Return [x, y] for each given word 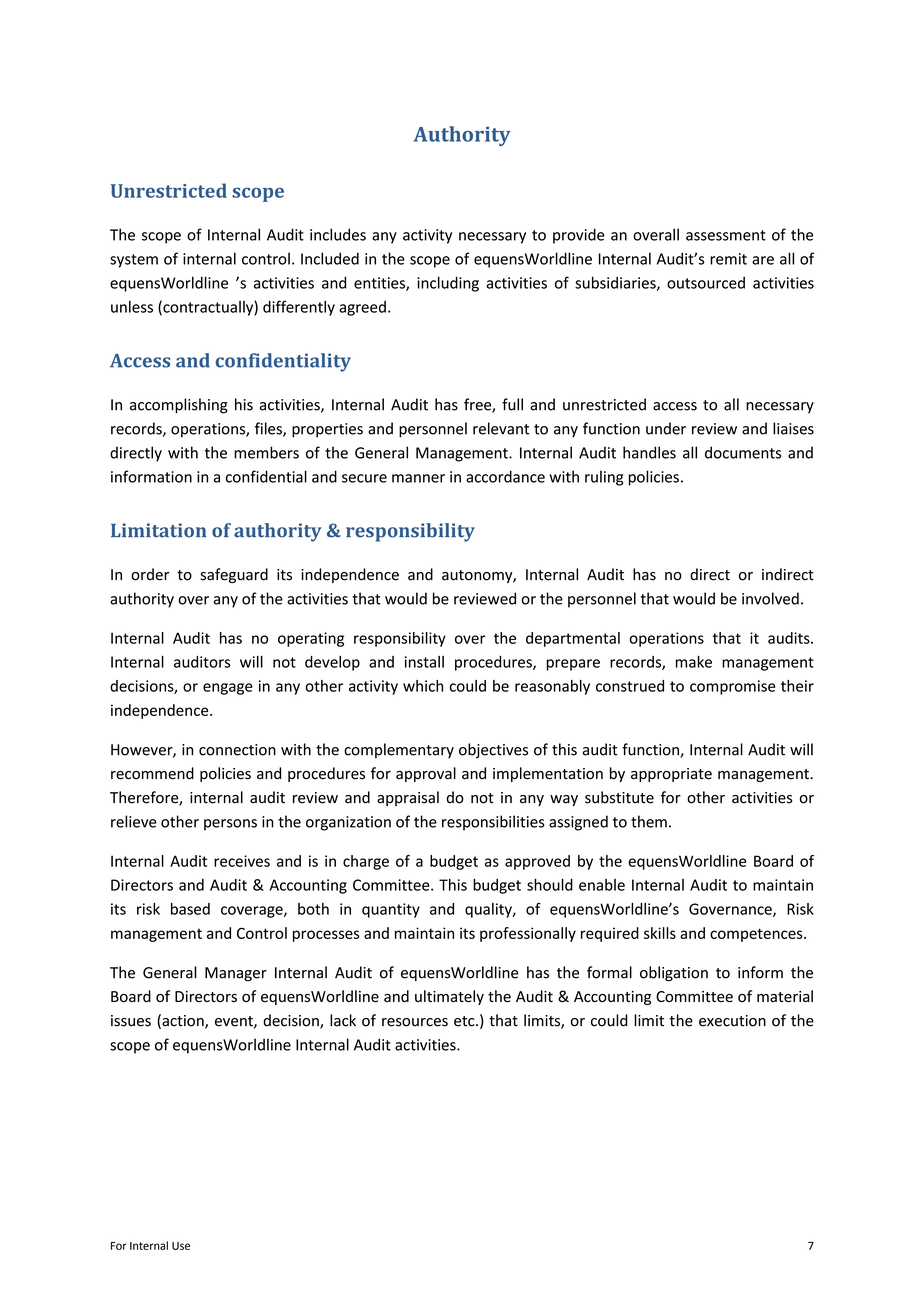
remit [728, 259]
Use [181, 1246]
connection [237, 750]
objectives [493, 751]
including [448, 284]
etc [465, 1021]
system [134, 261]
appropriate [671, 775]
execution [732, 1021]
